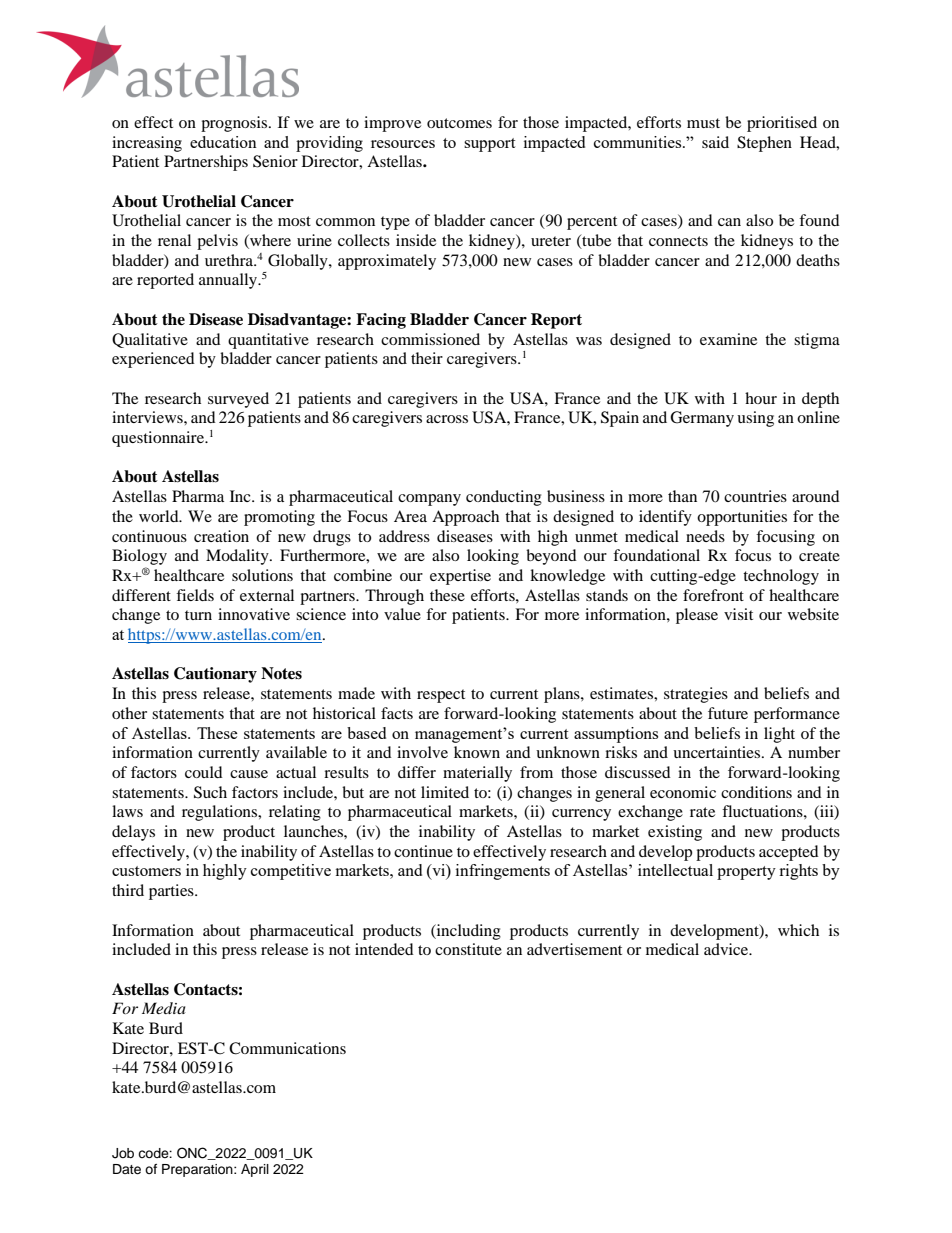  I want to click on materially, so click(477, 774).
